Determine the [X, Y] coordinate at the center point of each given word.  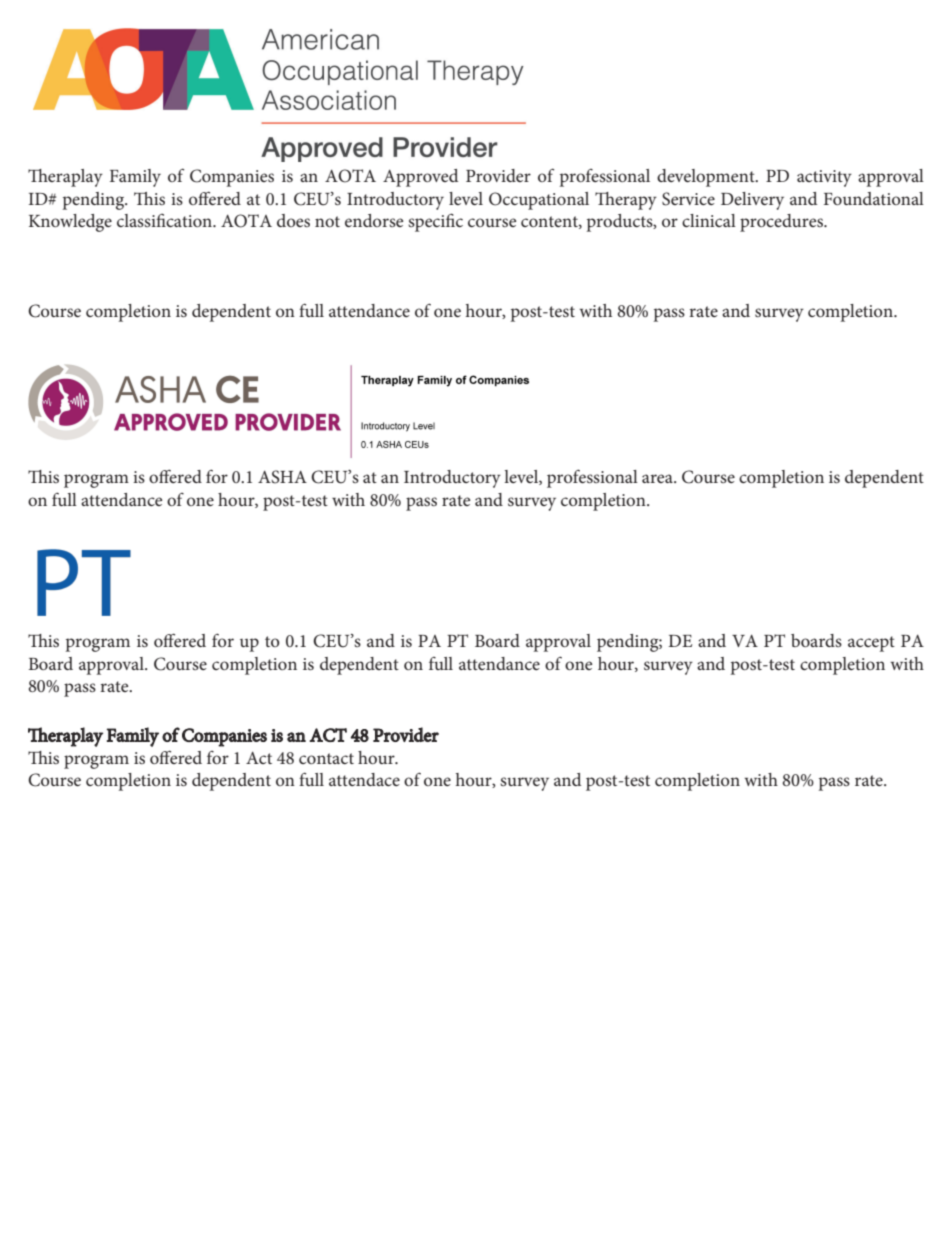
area [658, 478]
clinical [709, 220]
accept [871, 644]
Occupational [539, 201]
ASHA [282, 477]
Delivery [752, 201]
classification [166, 220]
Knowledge [70, 223]
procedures [782, 223]
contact [326, 758]
